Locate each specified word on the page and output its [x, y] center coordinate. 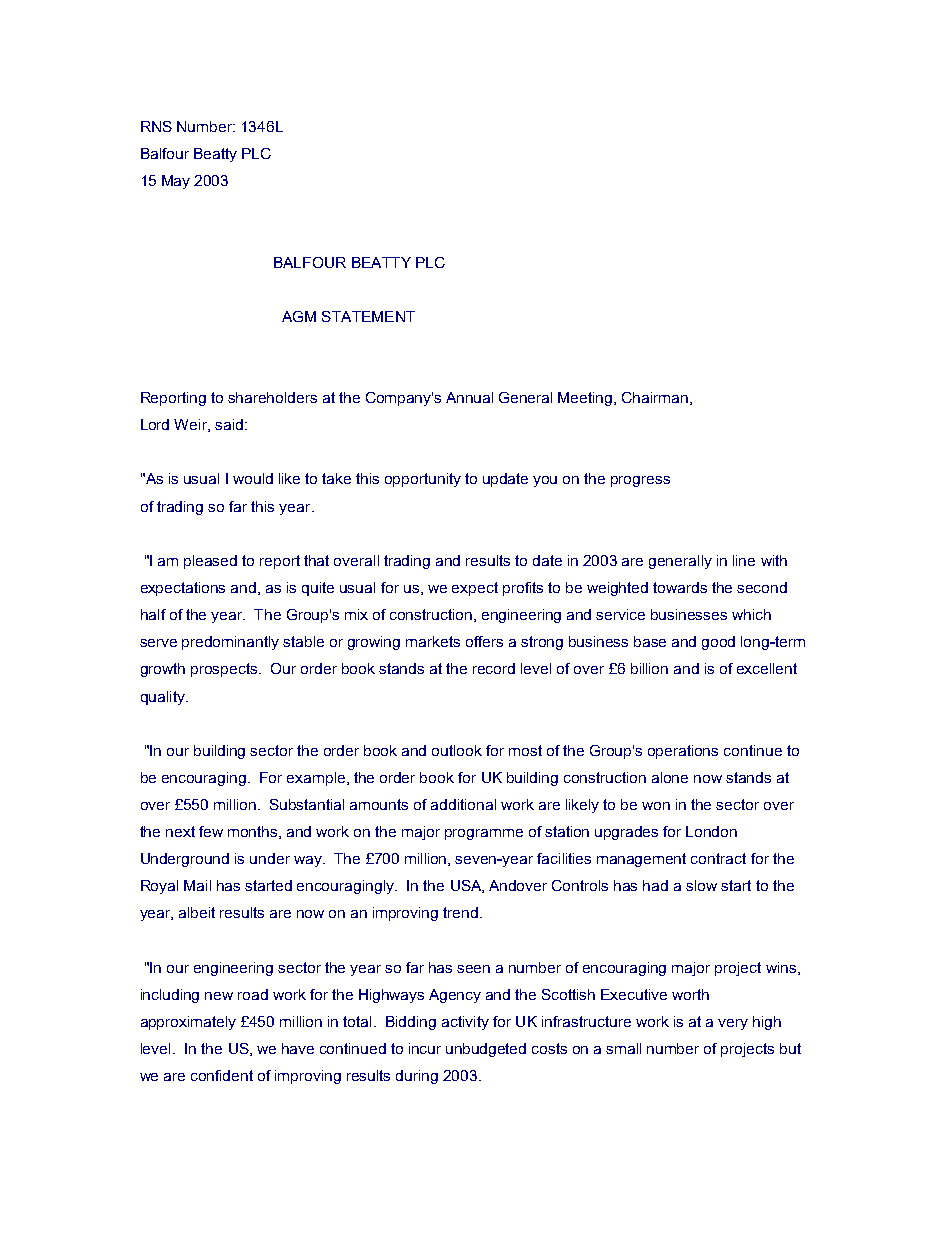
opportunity [423, 480]
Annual [469, 397]
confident [222, 1075]
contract [718, 858]
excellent [767, 668]
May [176, 182]
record [494, 668]
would [253, 478]
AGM [299, 316]
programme [484, 834]
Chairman [655, 397]
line [744, 560]
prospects [225, 670]
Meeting [586, 399]
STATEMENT [368, 316]
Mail [197, 885]
